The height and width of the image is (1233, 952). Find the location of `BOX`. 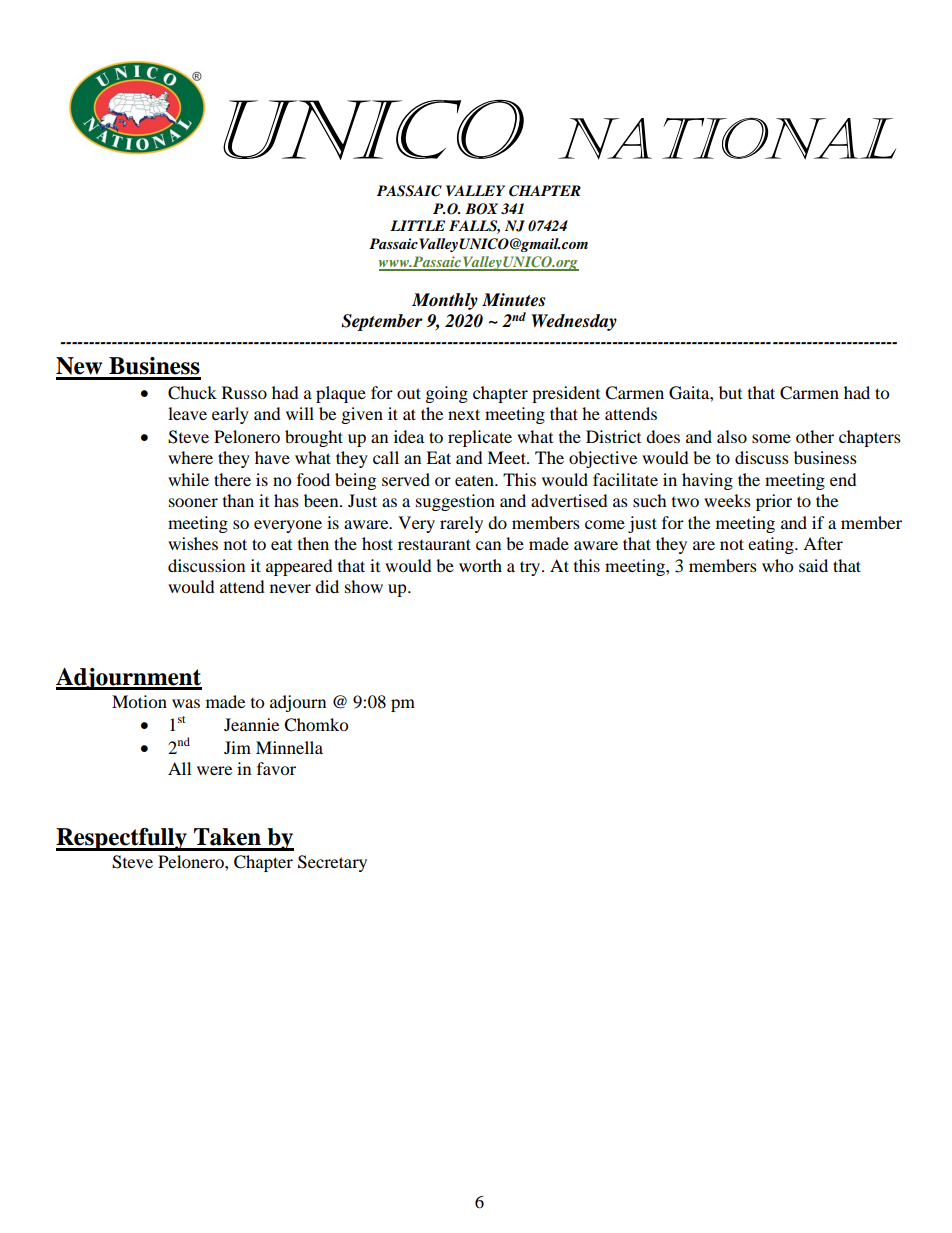

BOX is located at coordinates (481, 209).
